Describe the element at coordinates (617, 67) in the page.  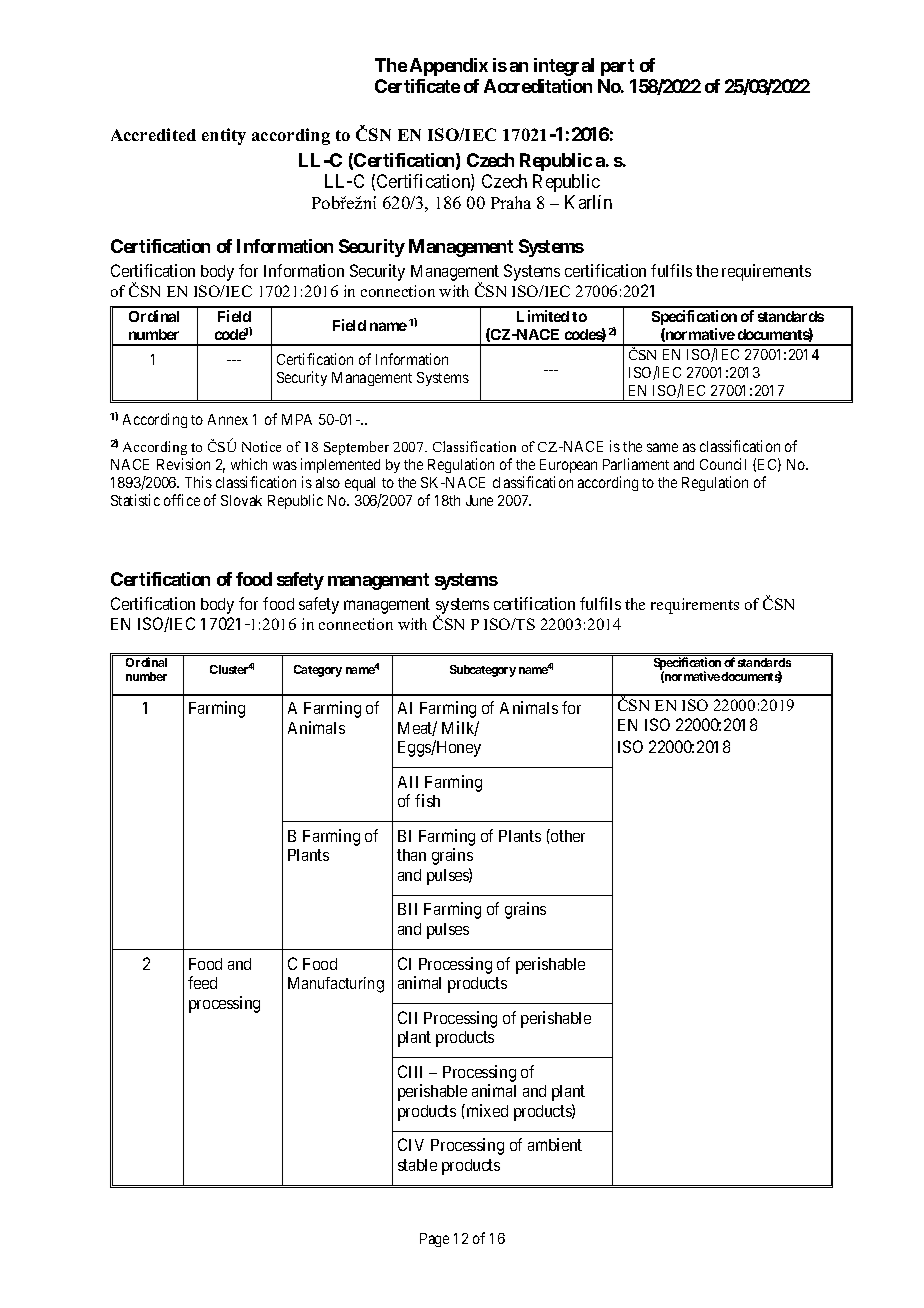
I see `part` at that location.
